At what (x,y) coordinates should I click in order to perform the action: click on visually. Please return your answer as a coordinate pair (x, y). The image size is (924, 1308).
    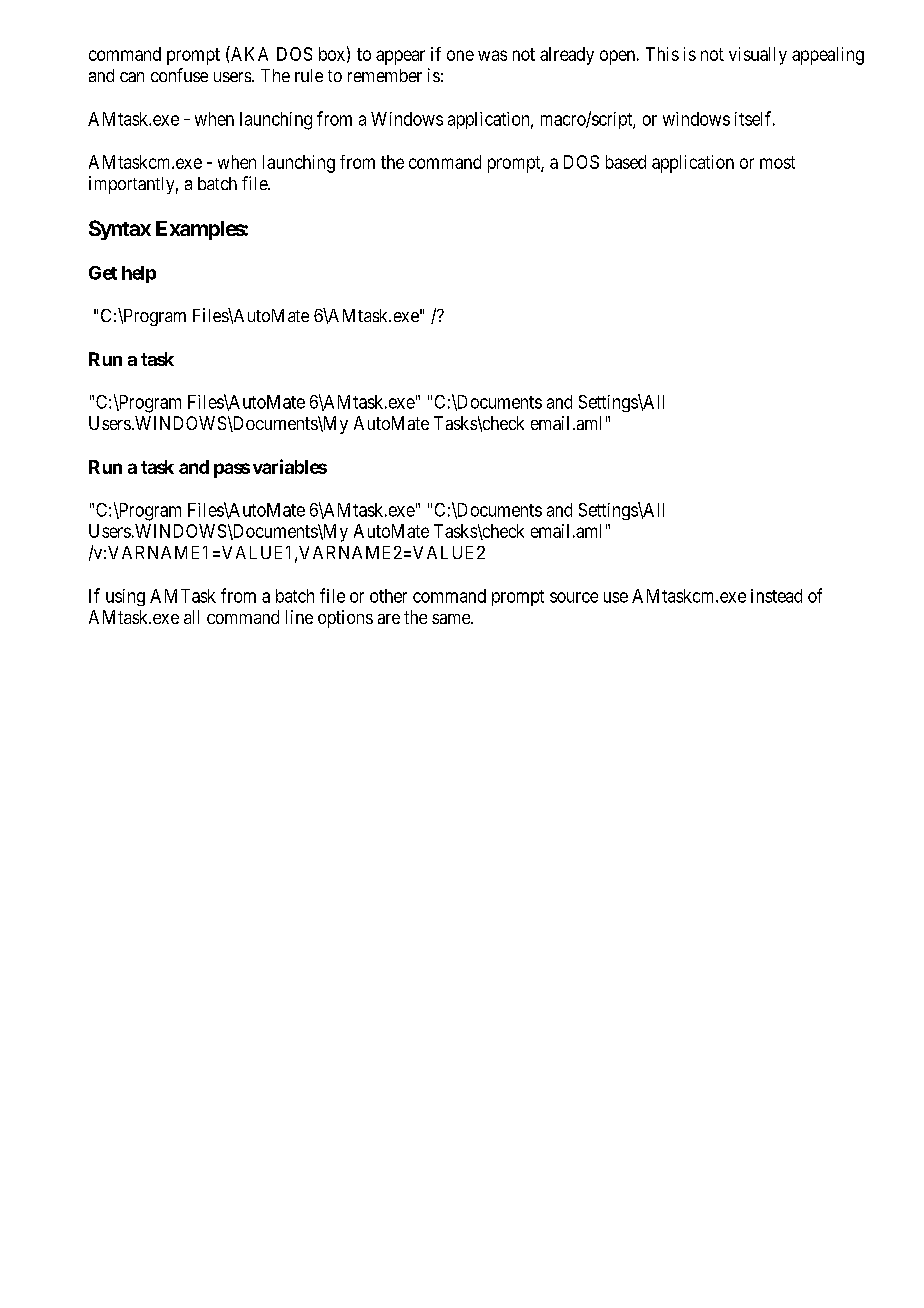
    Looking at the image, I should click on (758, 56).
